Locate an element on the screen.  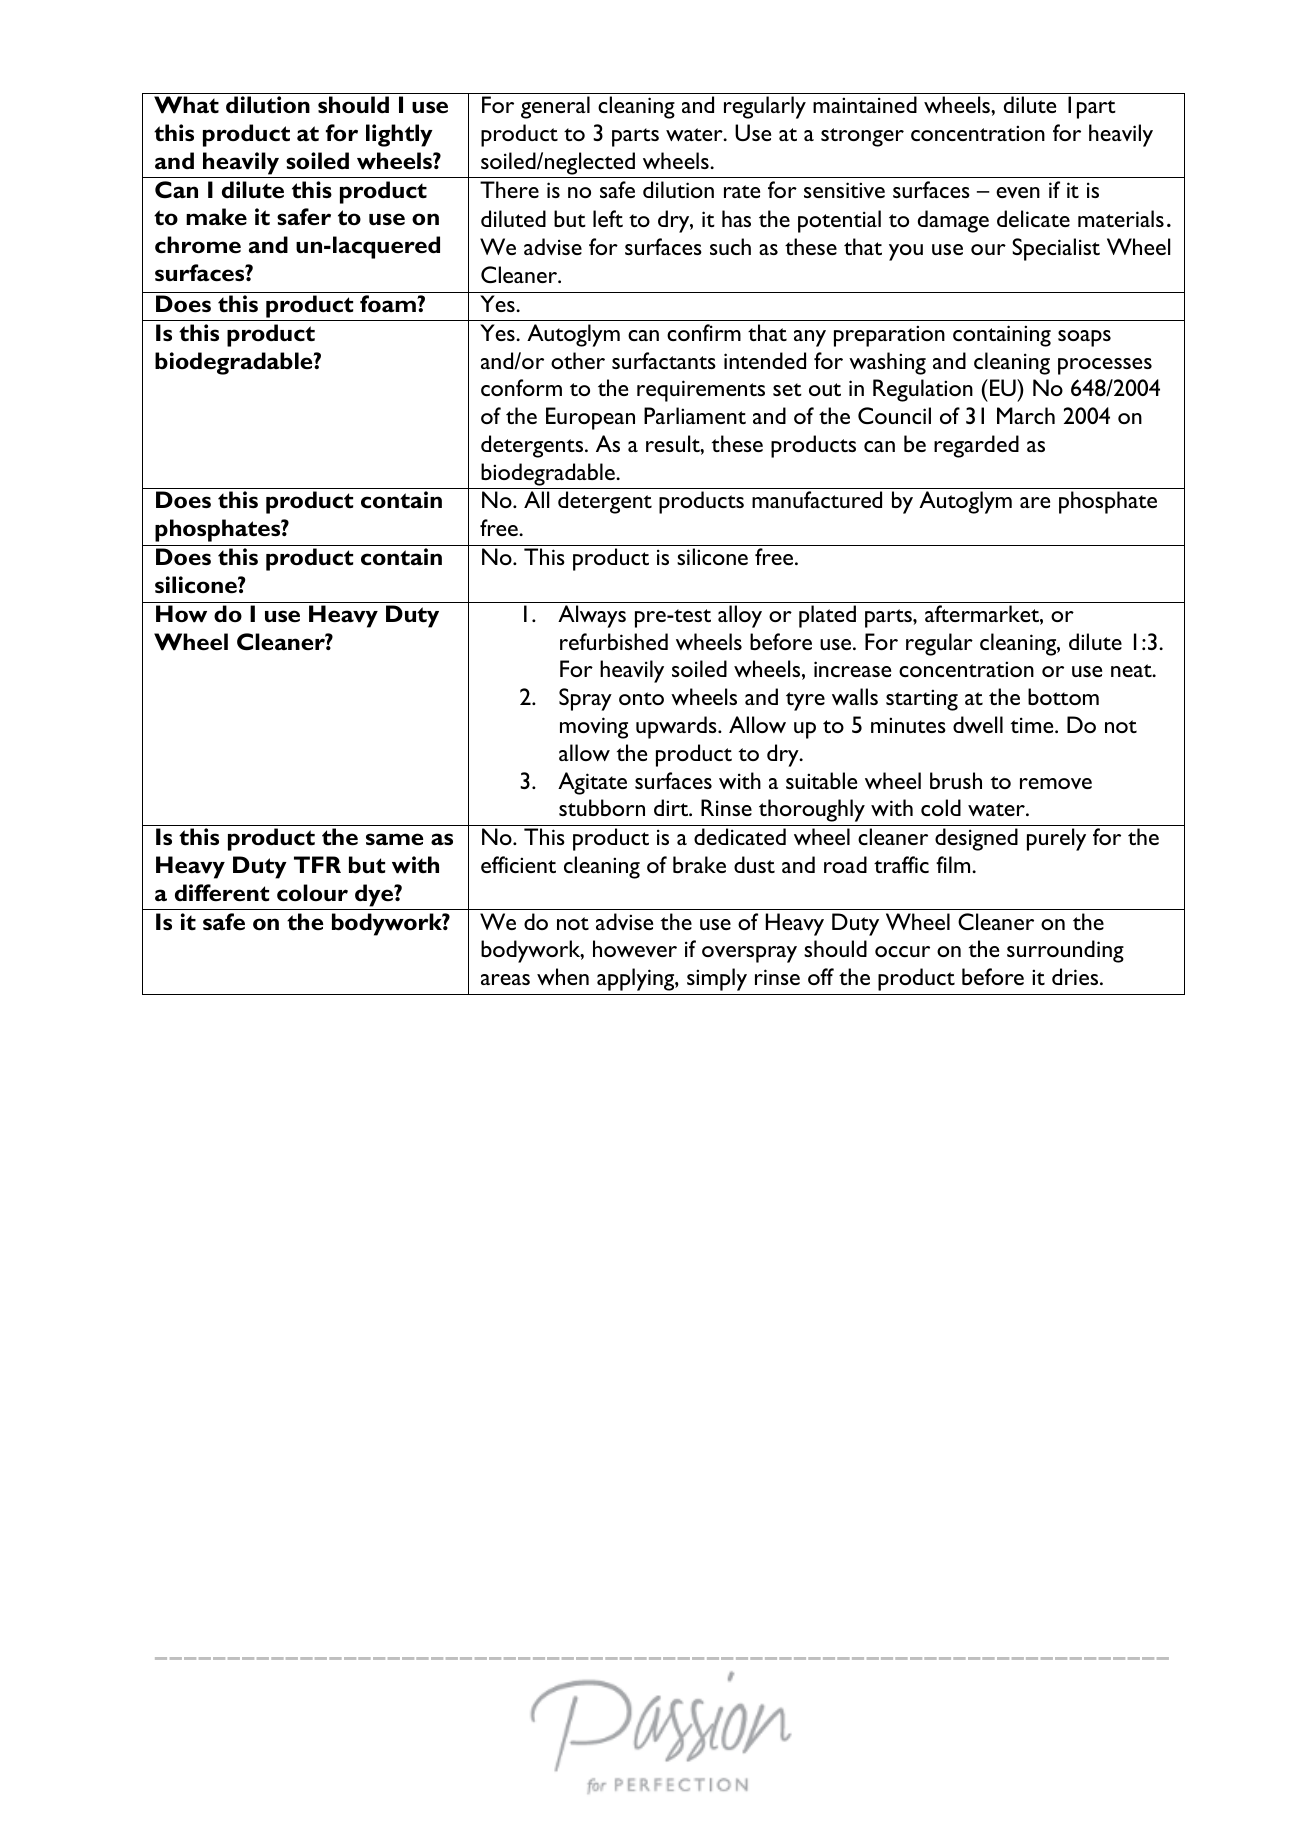
dwell is located at coordinates (978, 724).
